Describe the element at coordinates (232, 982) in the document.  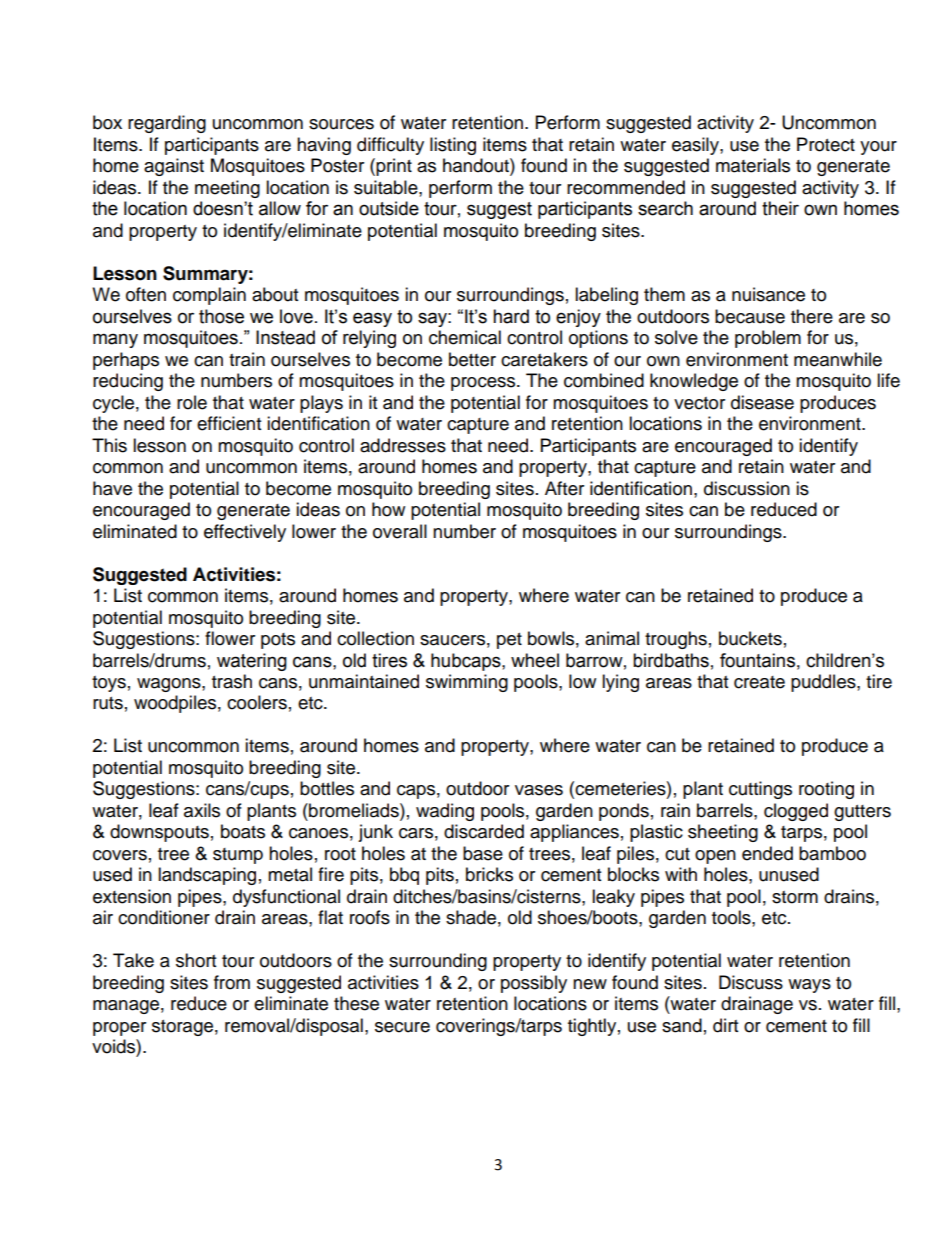
I see `from` at that location.
